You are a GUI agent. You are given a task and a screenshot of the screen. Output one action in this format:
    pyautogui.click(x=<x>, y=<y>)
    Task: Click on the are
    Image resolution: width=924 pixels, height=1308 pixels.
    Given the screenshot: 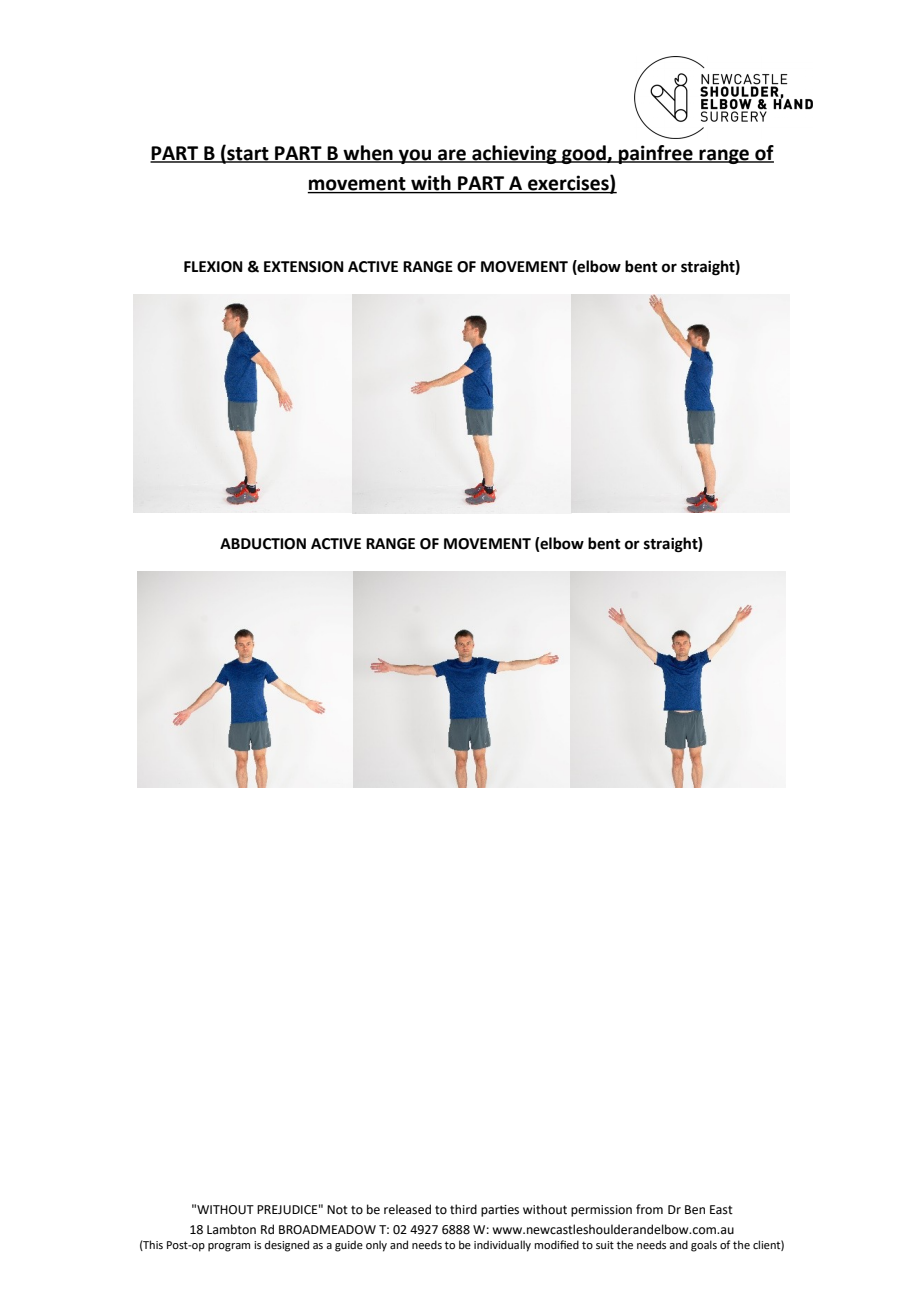 What is the action you would take?
    pyautogui.click(x=452, y=156)
